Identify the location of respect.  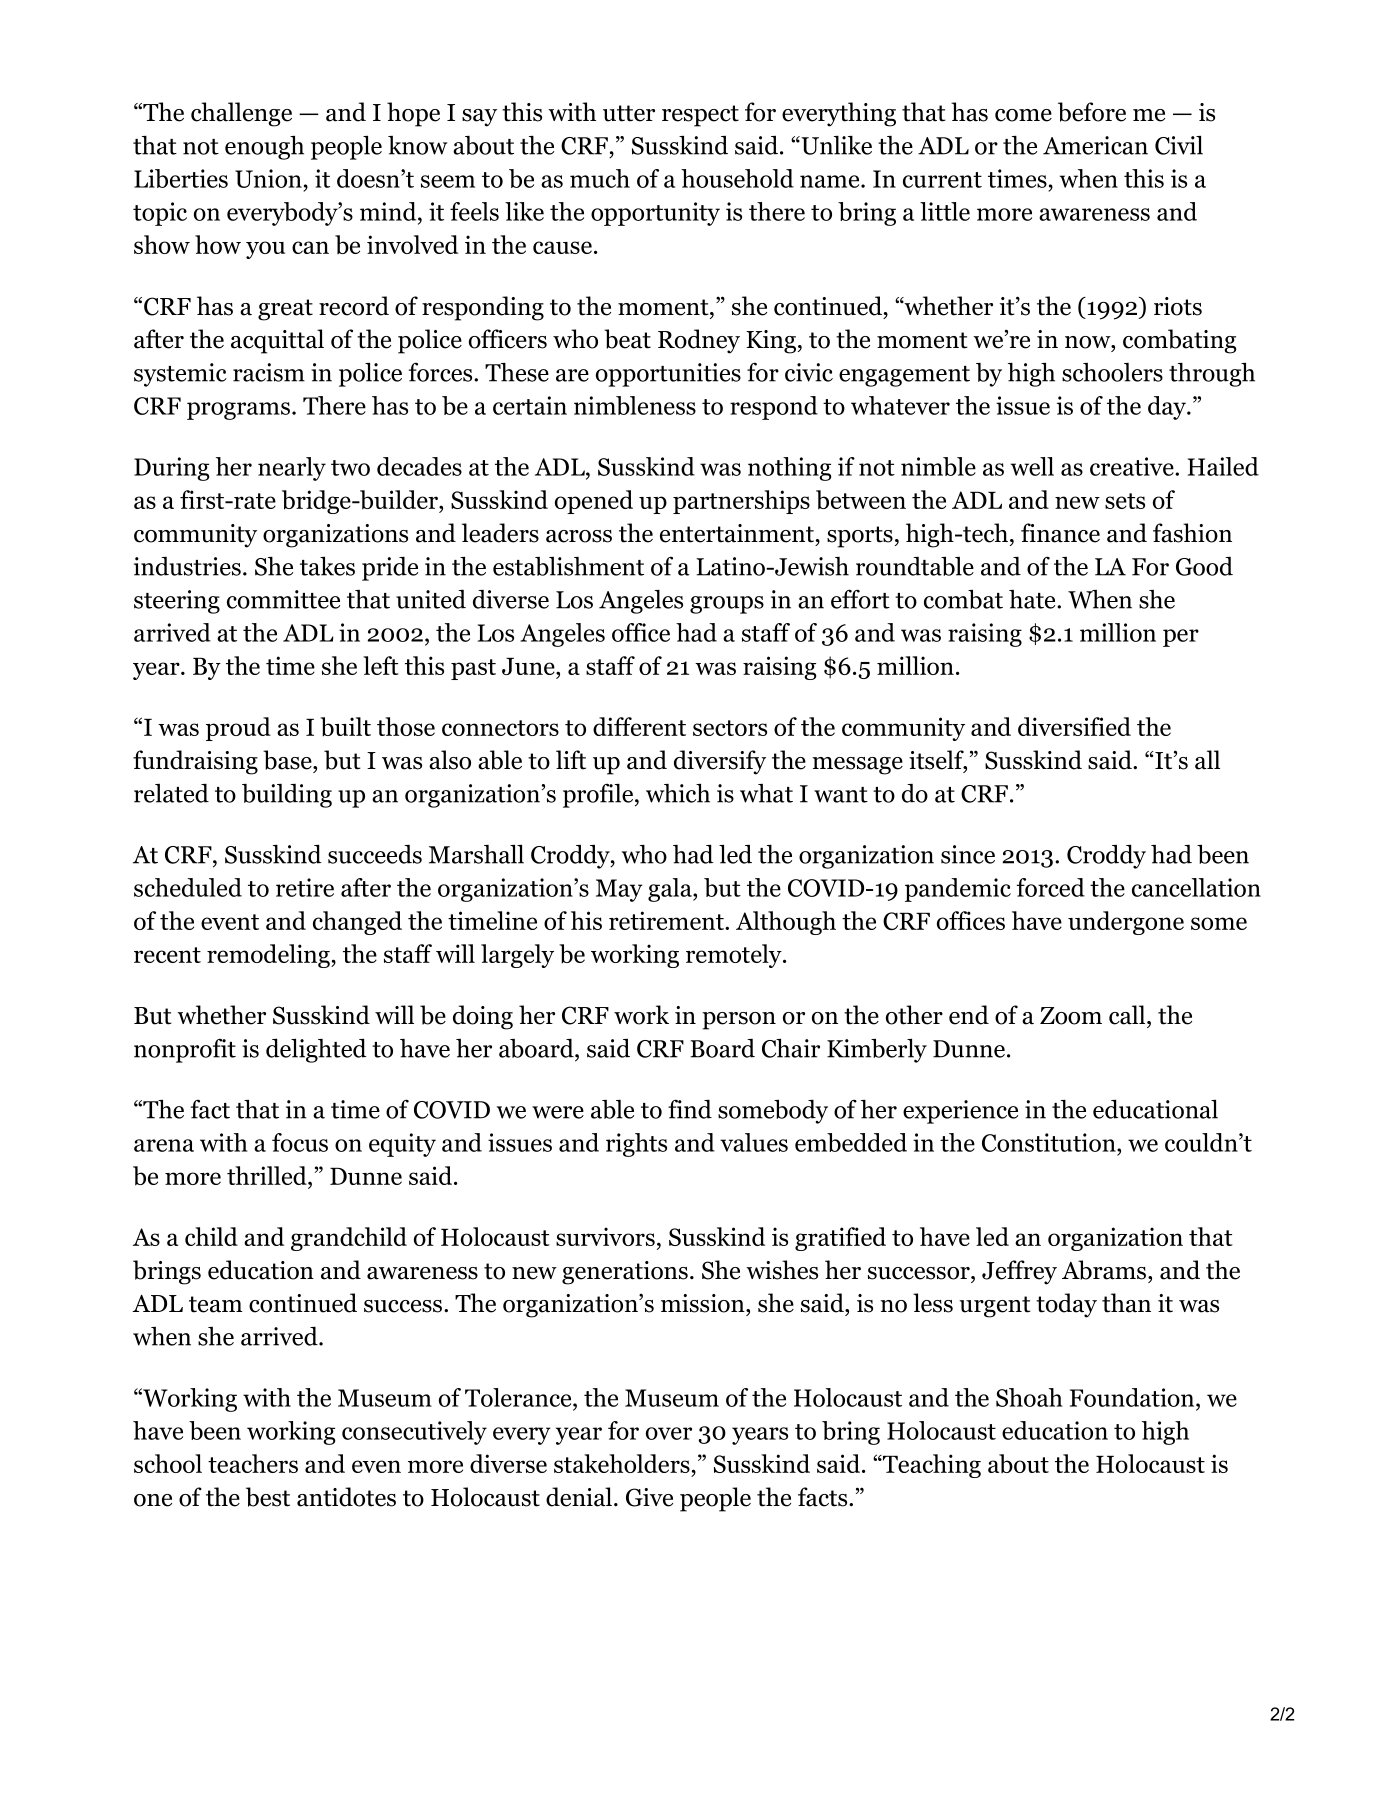
(700, 116).
